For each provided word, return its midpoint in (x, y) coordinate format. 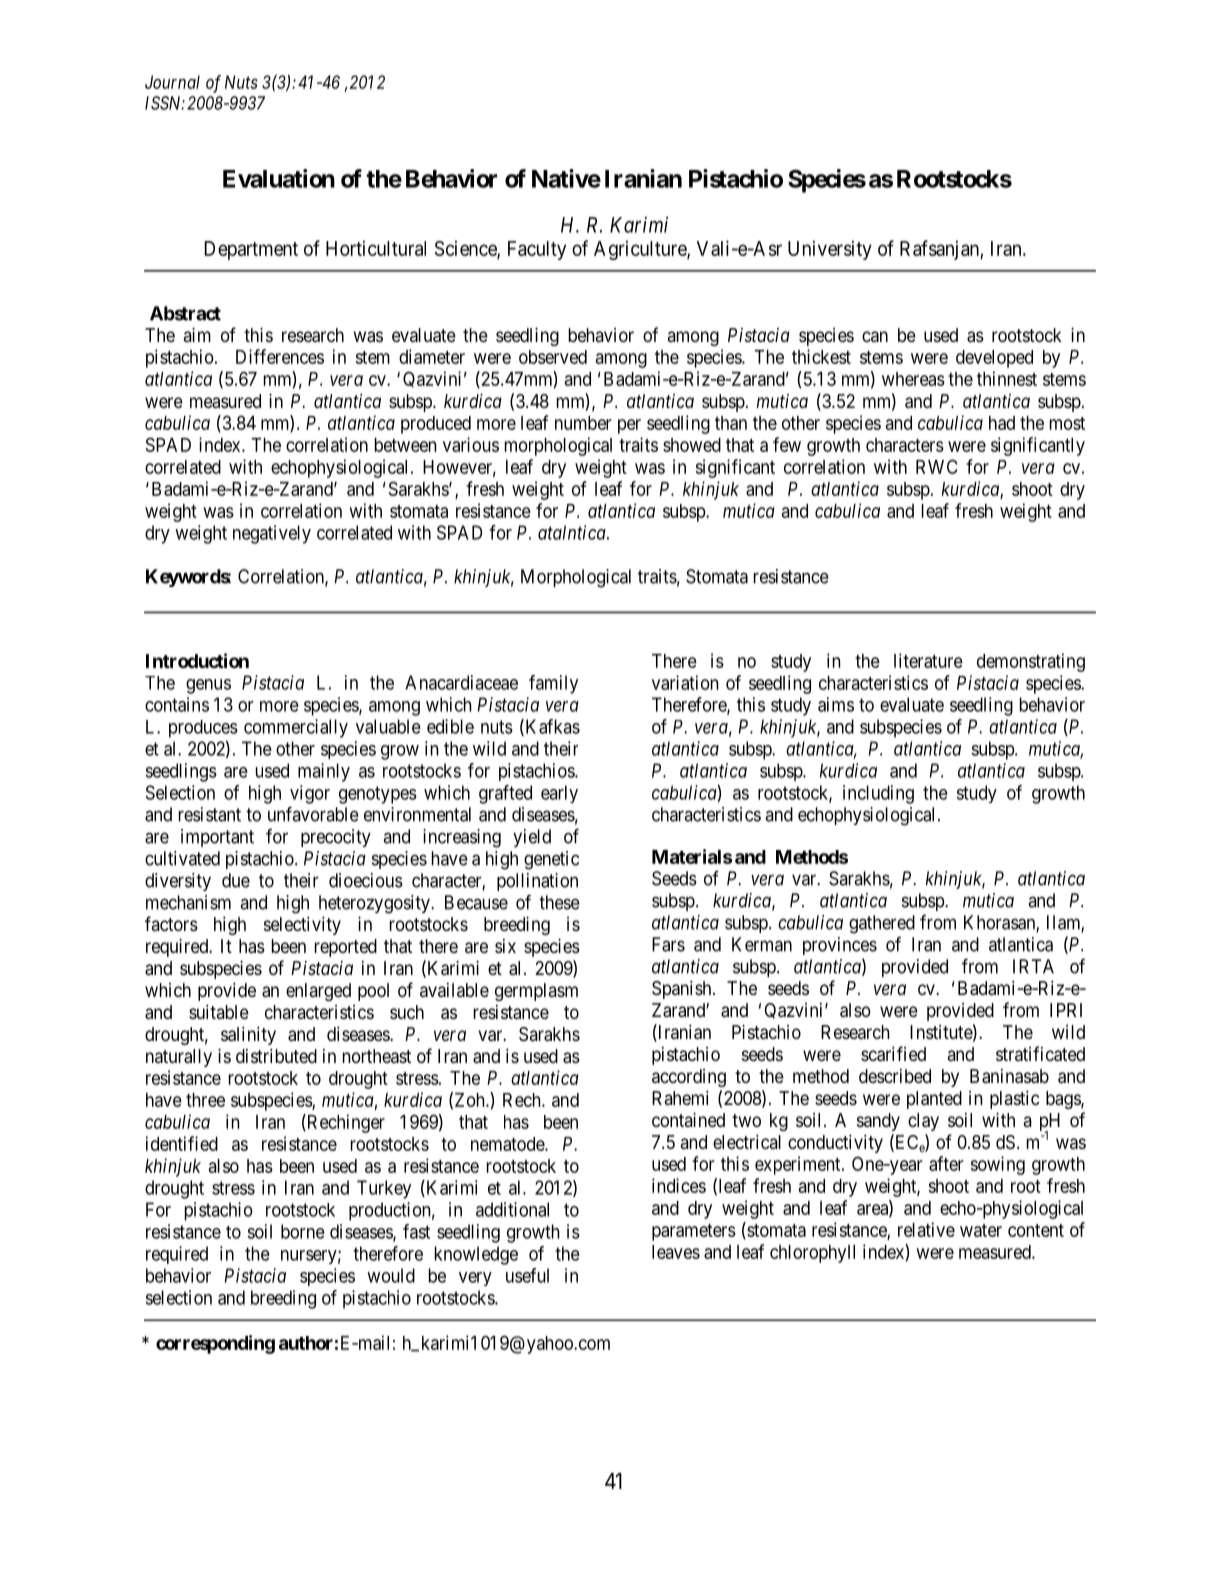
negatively (272, 534)
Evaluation (279, 178)
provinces (840, 946)
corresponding (215, 1344)
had (1002, 423)
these (559, 902)
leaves (676, 1252)
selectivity (302, 925)
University (830, 250)
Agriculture (641, 250)
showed (692, 445)
